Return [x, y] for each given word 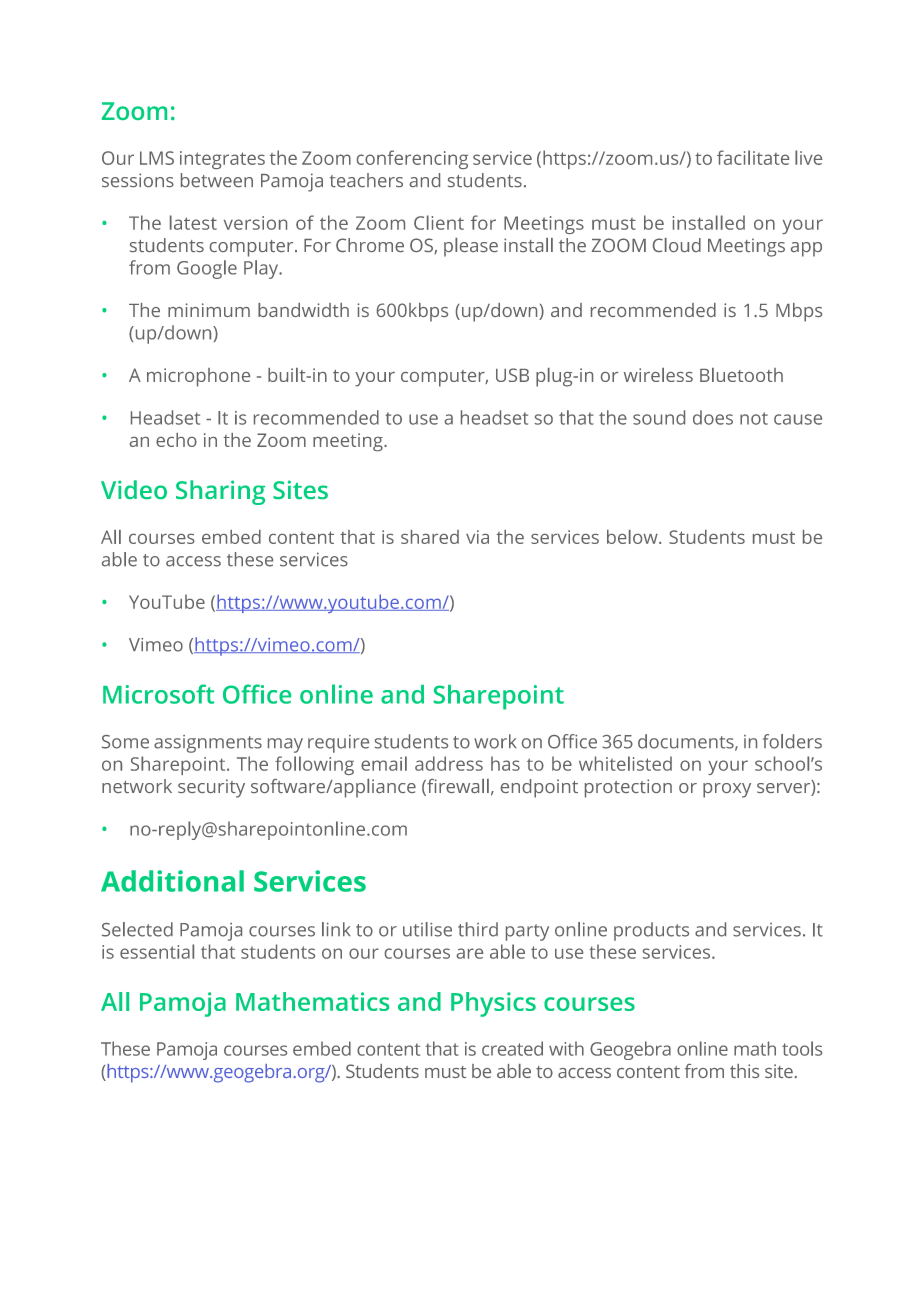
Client [439, 222]
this [744, 1071]
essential [157, 951]
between [217, 180]
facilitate [753, 157]
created [512, 1048]
